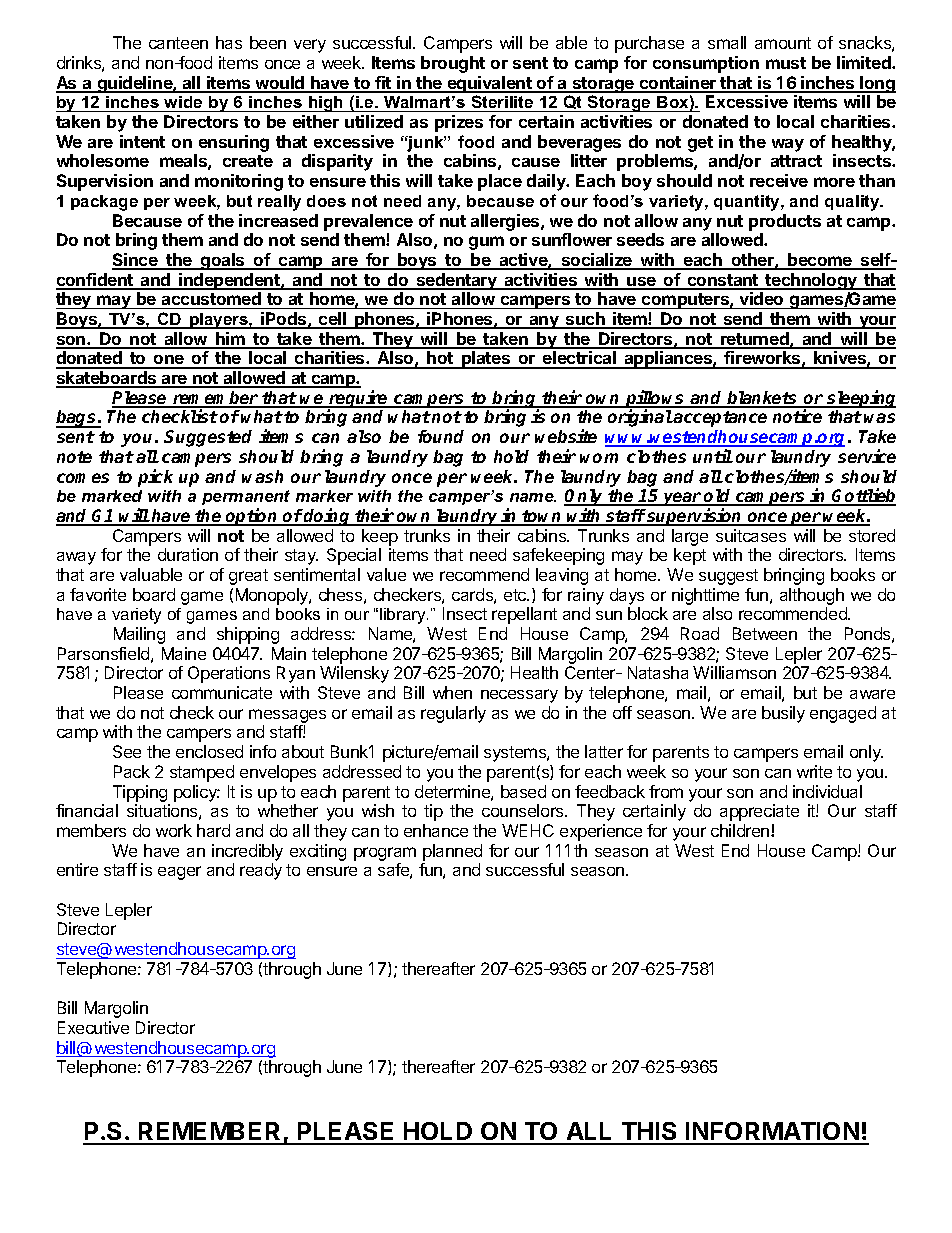  I want to click on gum, so click(486, 243).
